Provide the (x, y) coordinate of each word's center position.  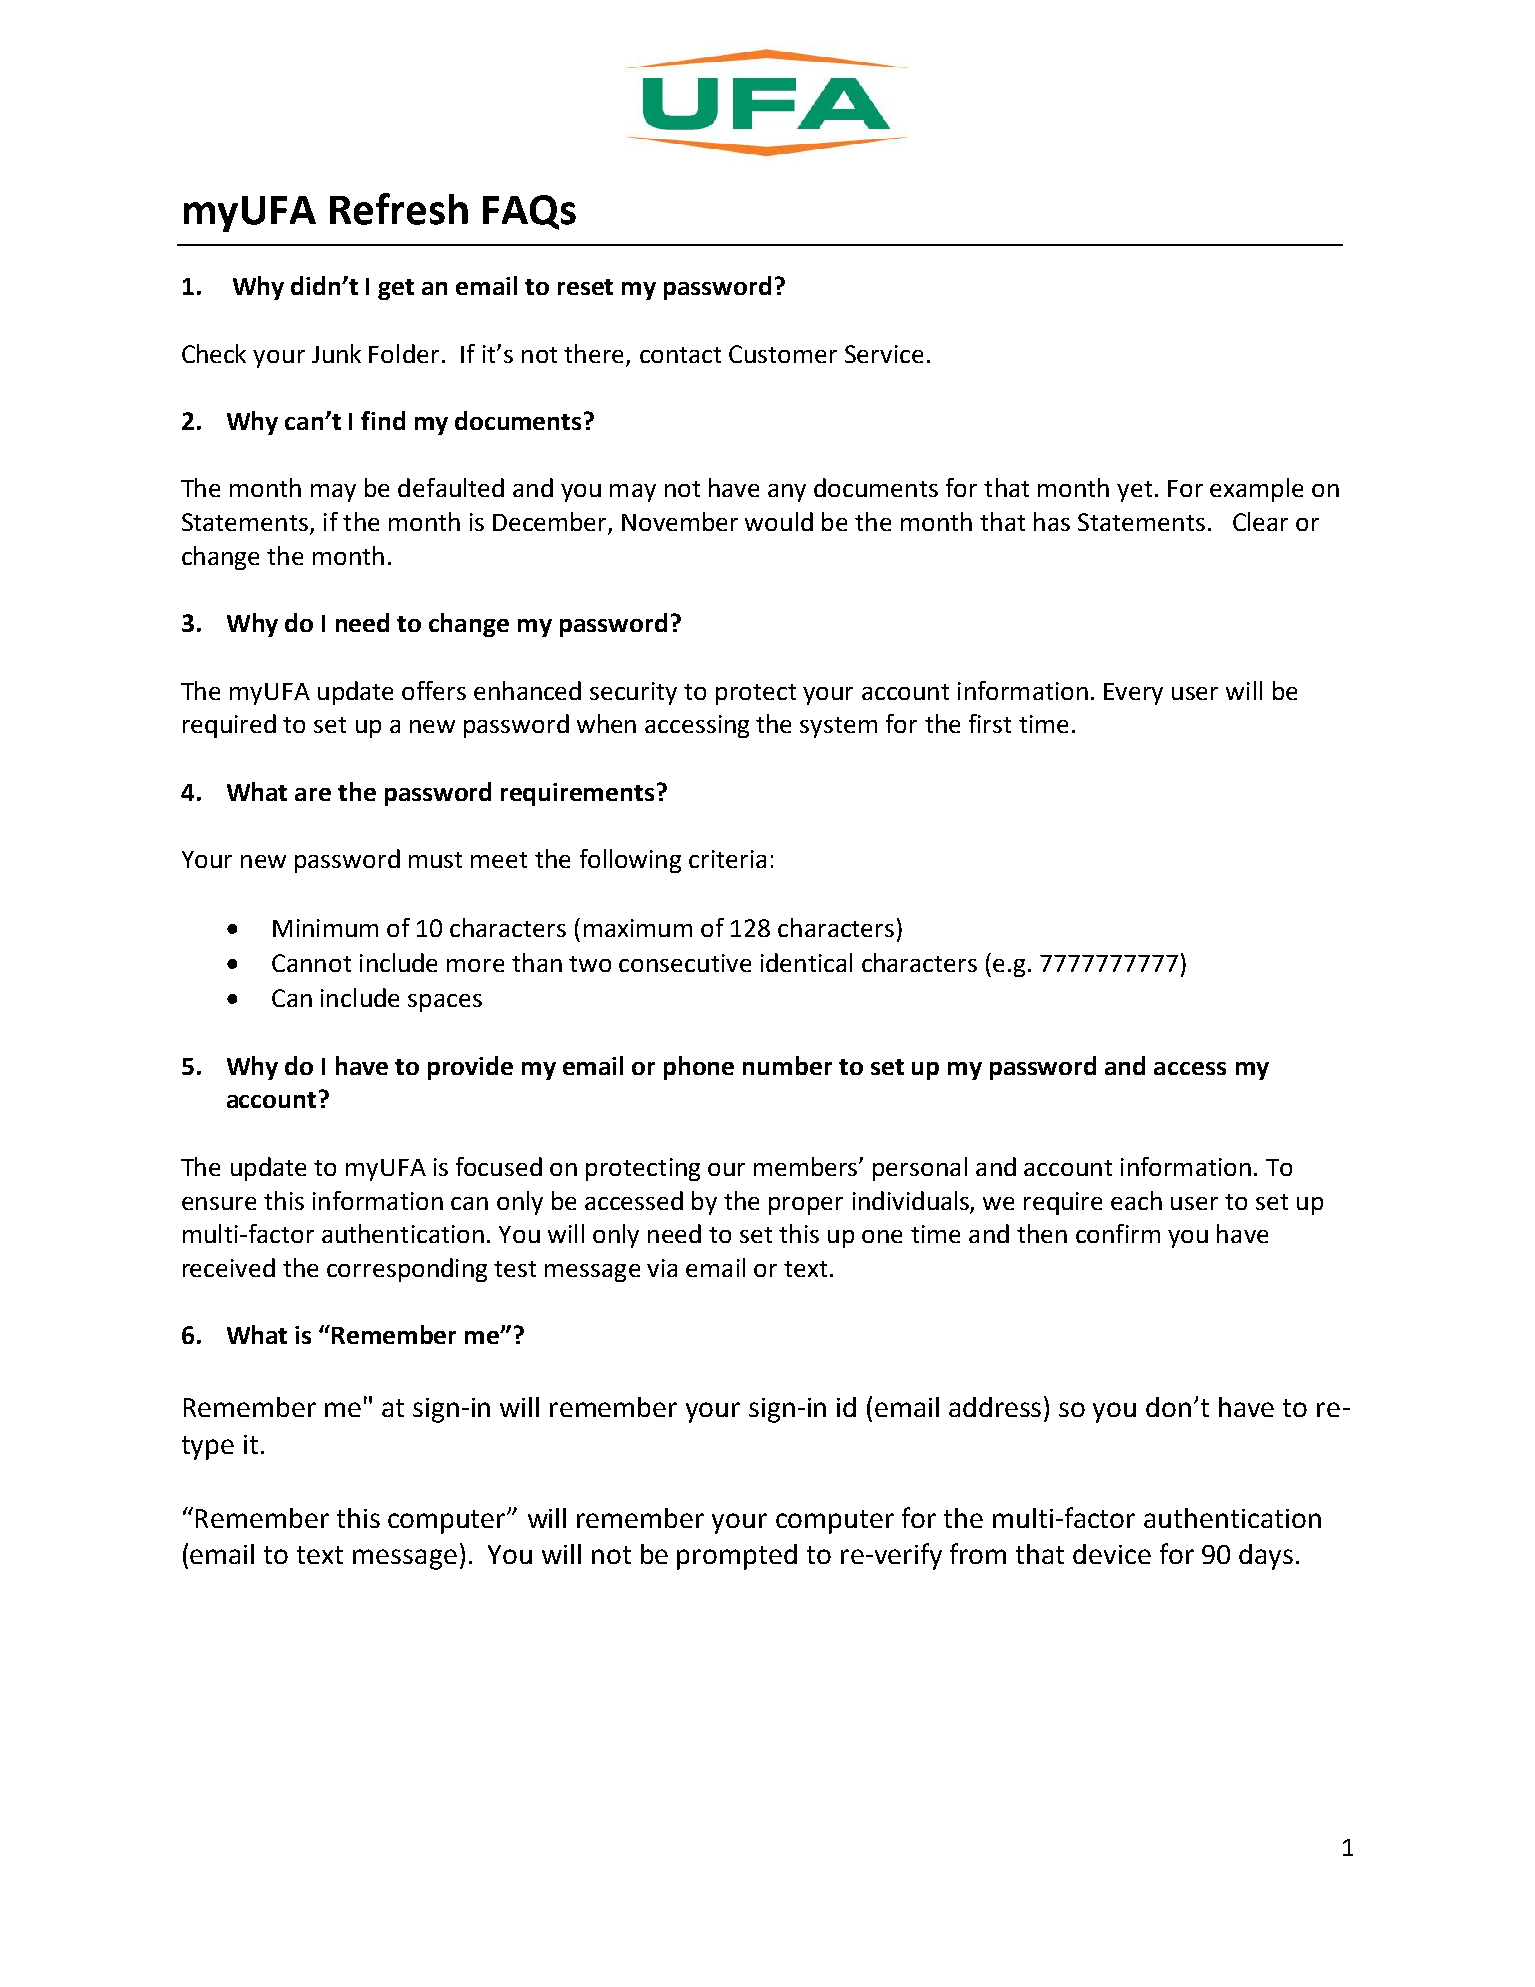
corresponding (407, 1270)
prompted (737, 1557)
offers (434, 690)
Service (884, 354)
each (1136, 1200)
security (633, 693)
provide (470, 1068)
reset (585, 287)
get (396, 289)
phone (699, 1068)
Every (1133, 694)
